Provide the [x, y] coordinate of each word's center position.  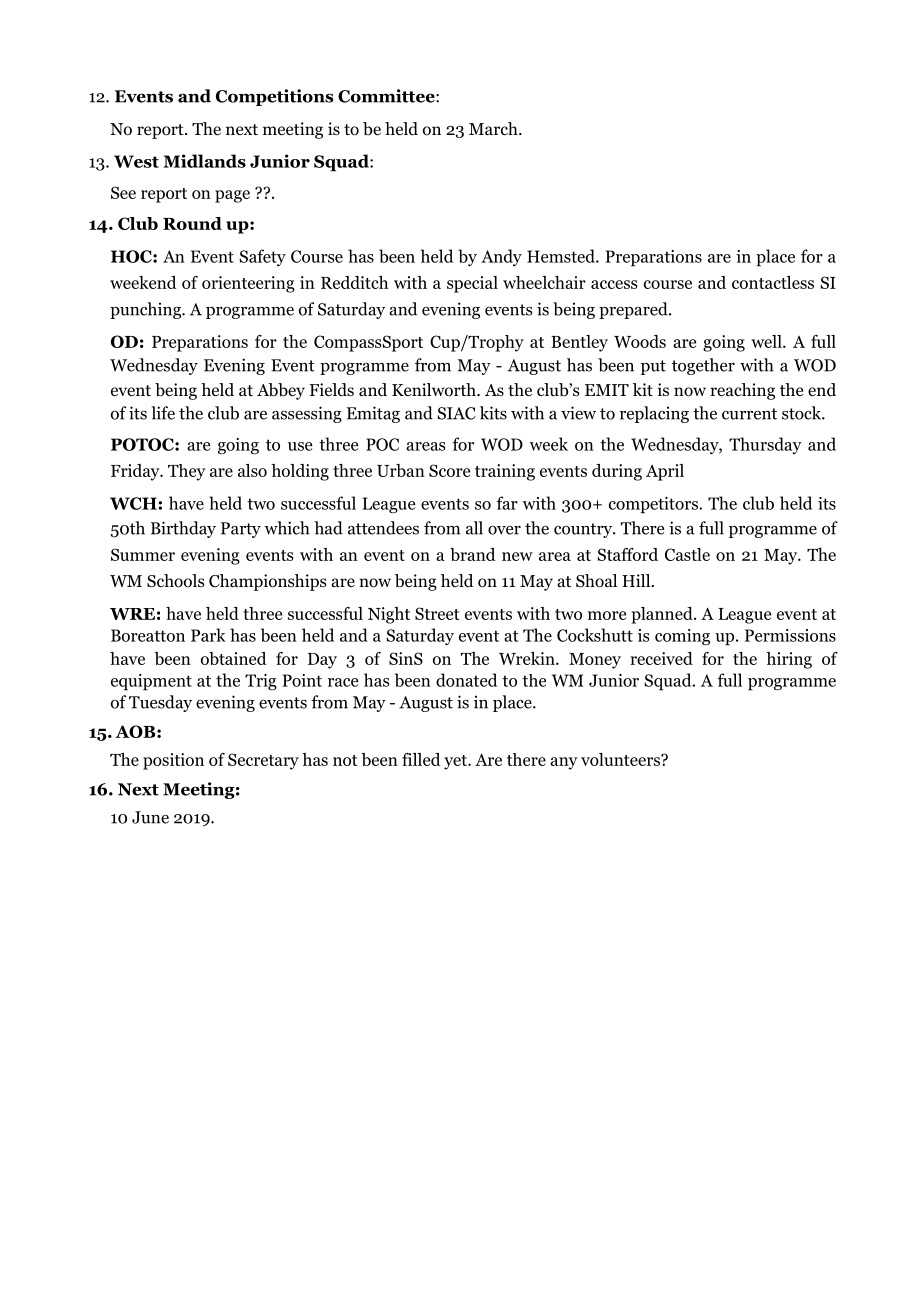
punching [146, 310]
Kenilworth [435, 390]
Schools [175, 581]
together [703, 366]
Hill [637, 580]
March [494, 129]
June [150, 817]
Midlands [204, 161]
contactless [773, 282]
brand [473, 554]
